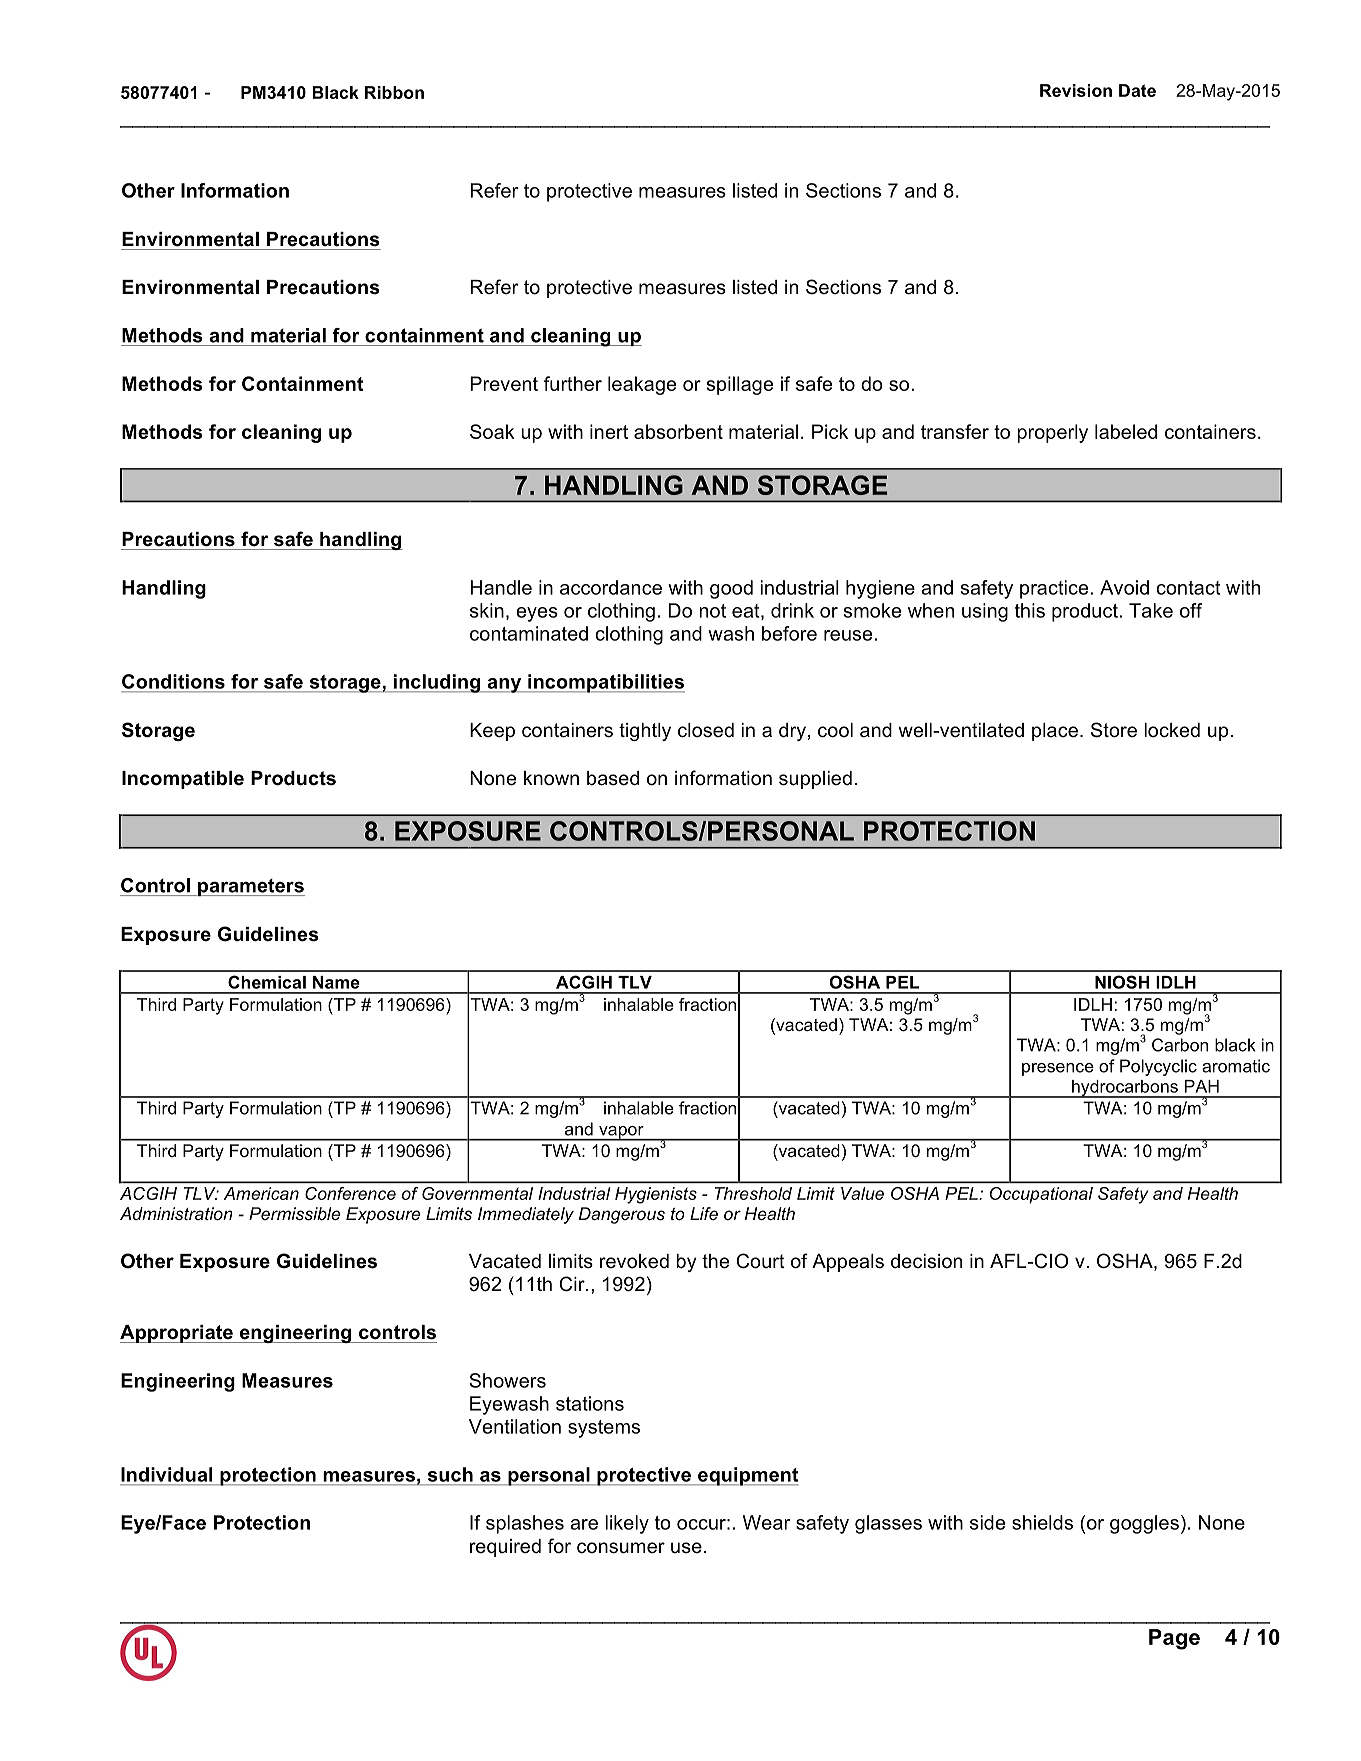 Image resolution: width=1361 pixels, height=1761 pixels. What do you see at coordinates (504, 383) in the document?
I see `Prevent` at bounding box center [504, 383].
